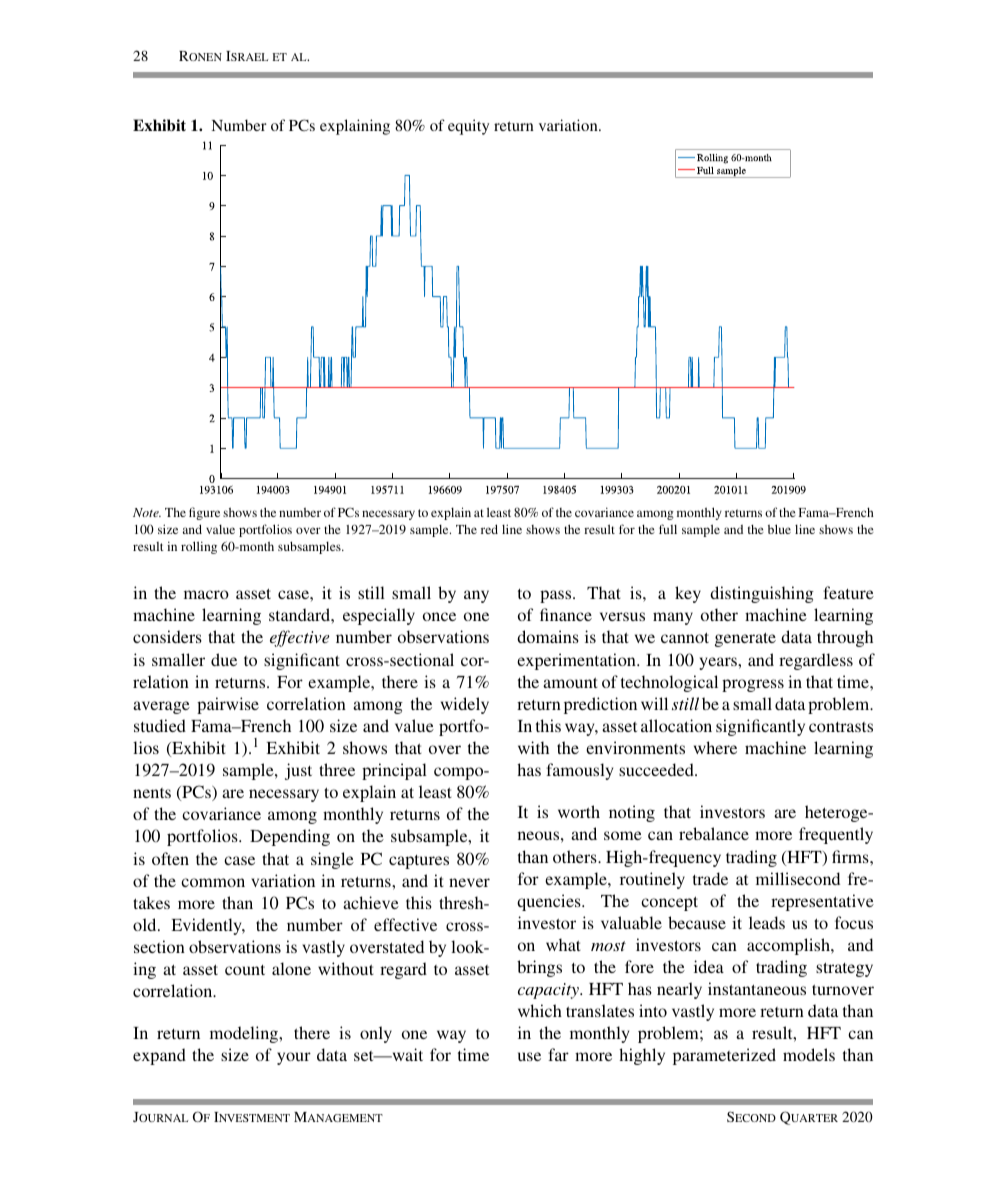 This screenshot has width=1008, height=1203. What do you see at coordinates (247, 56) in the screenshot?
I see `Israel` at bounding box center [247, 56].
